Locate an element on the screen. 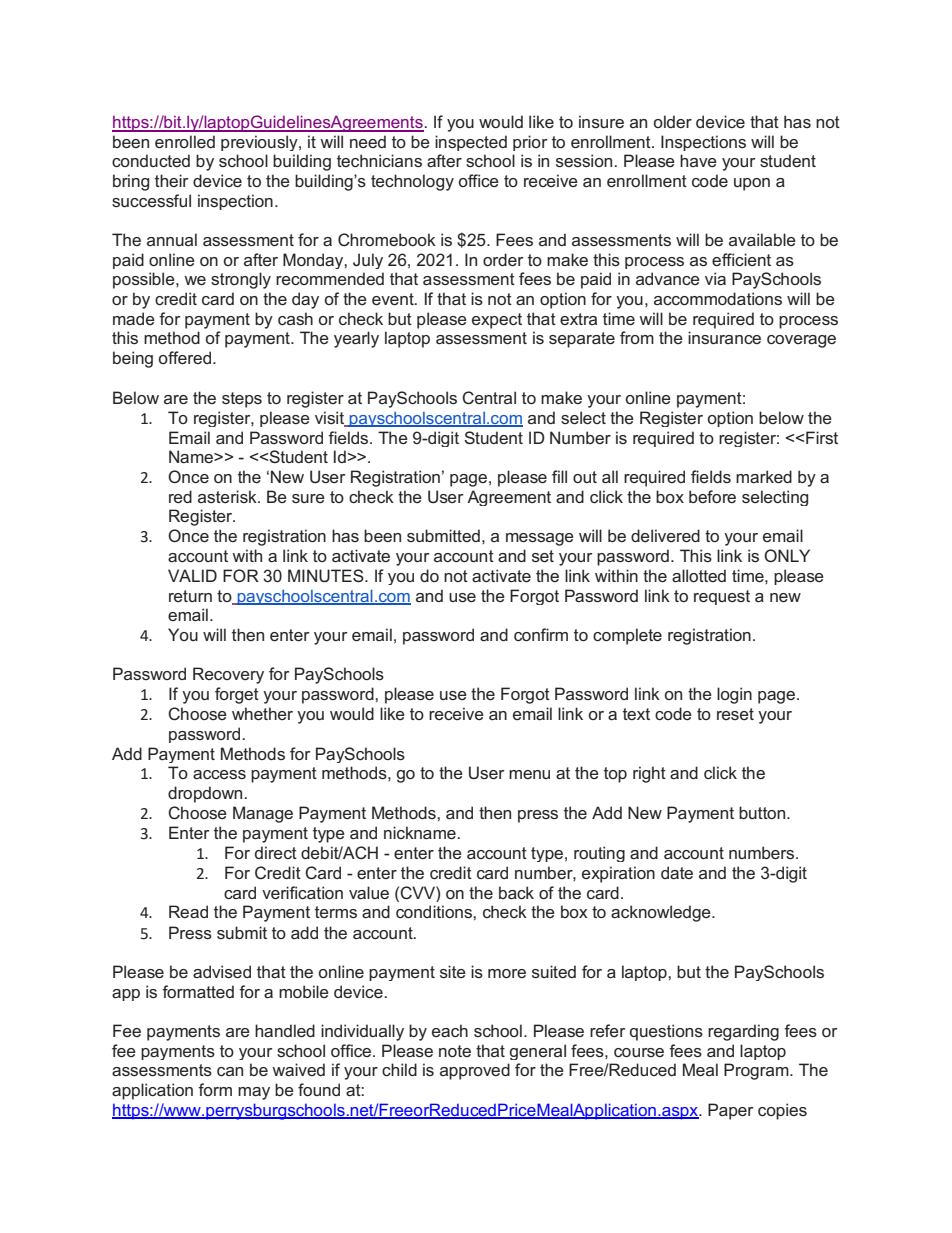  request is located at coordinates (722, 597).
